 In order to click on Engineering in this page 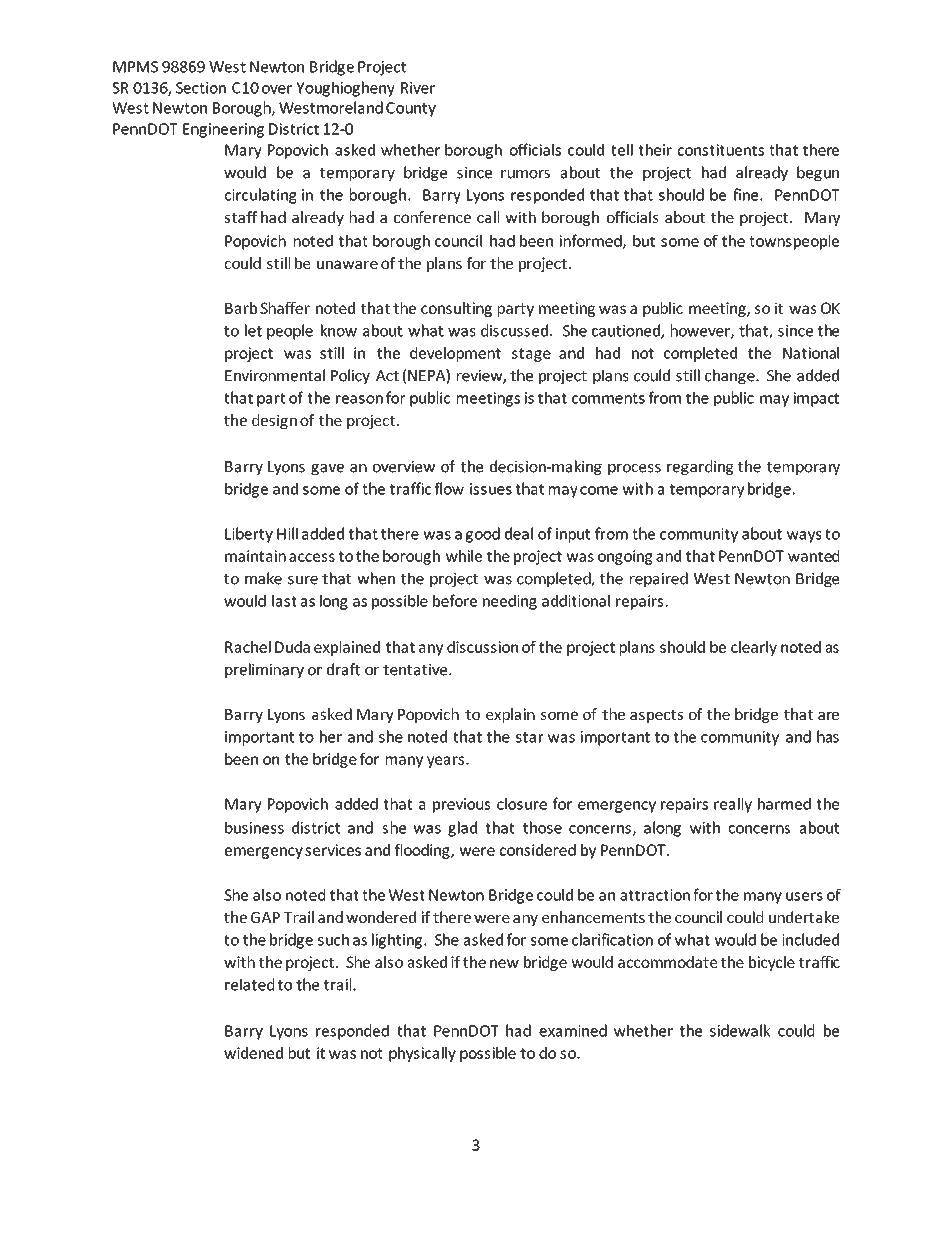, I will do `click(223, 130)`.
